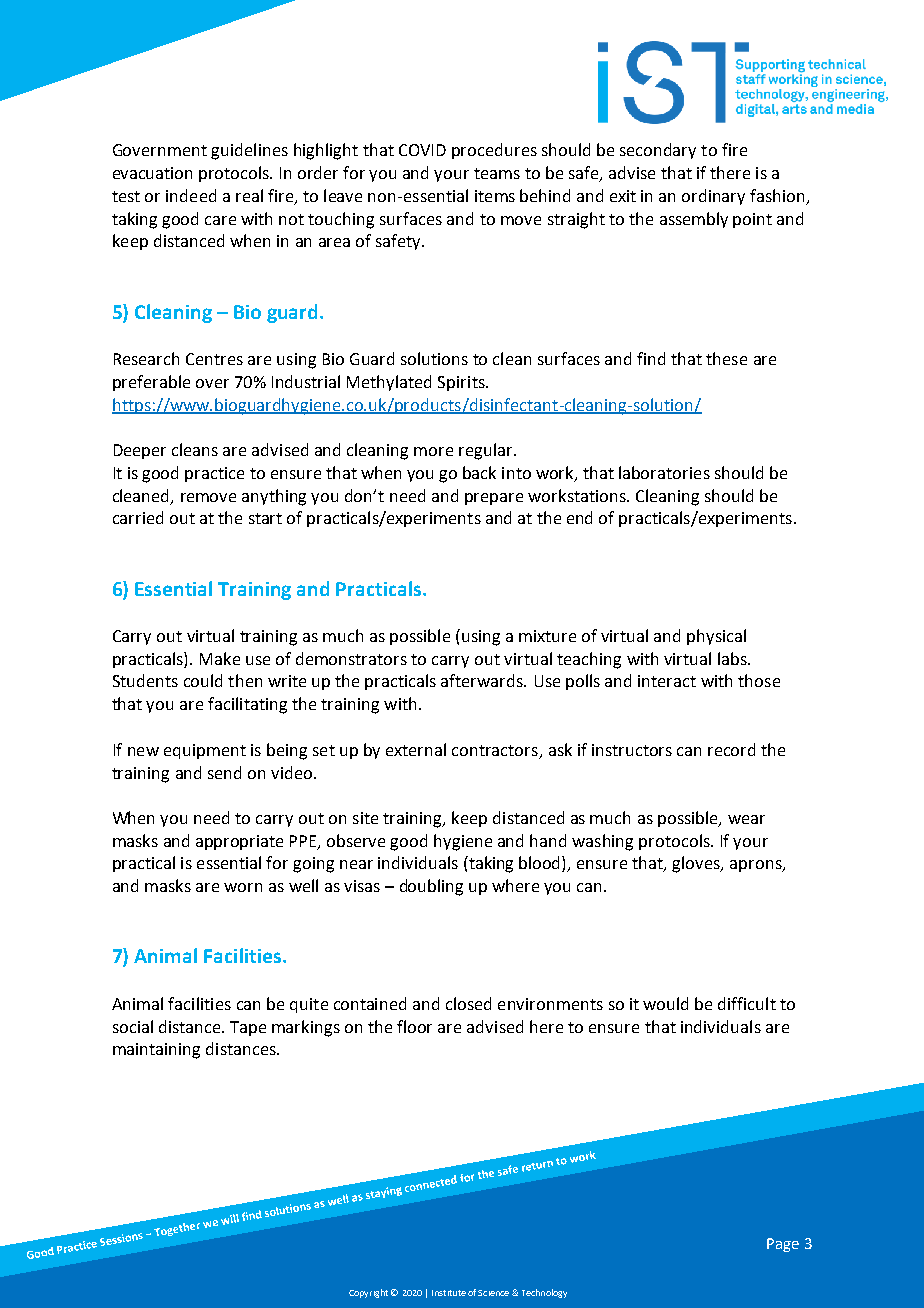  What do you see at coordinates (495, 196) in the image?
I see `items` at bounding box center [495, 196].
